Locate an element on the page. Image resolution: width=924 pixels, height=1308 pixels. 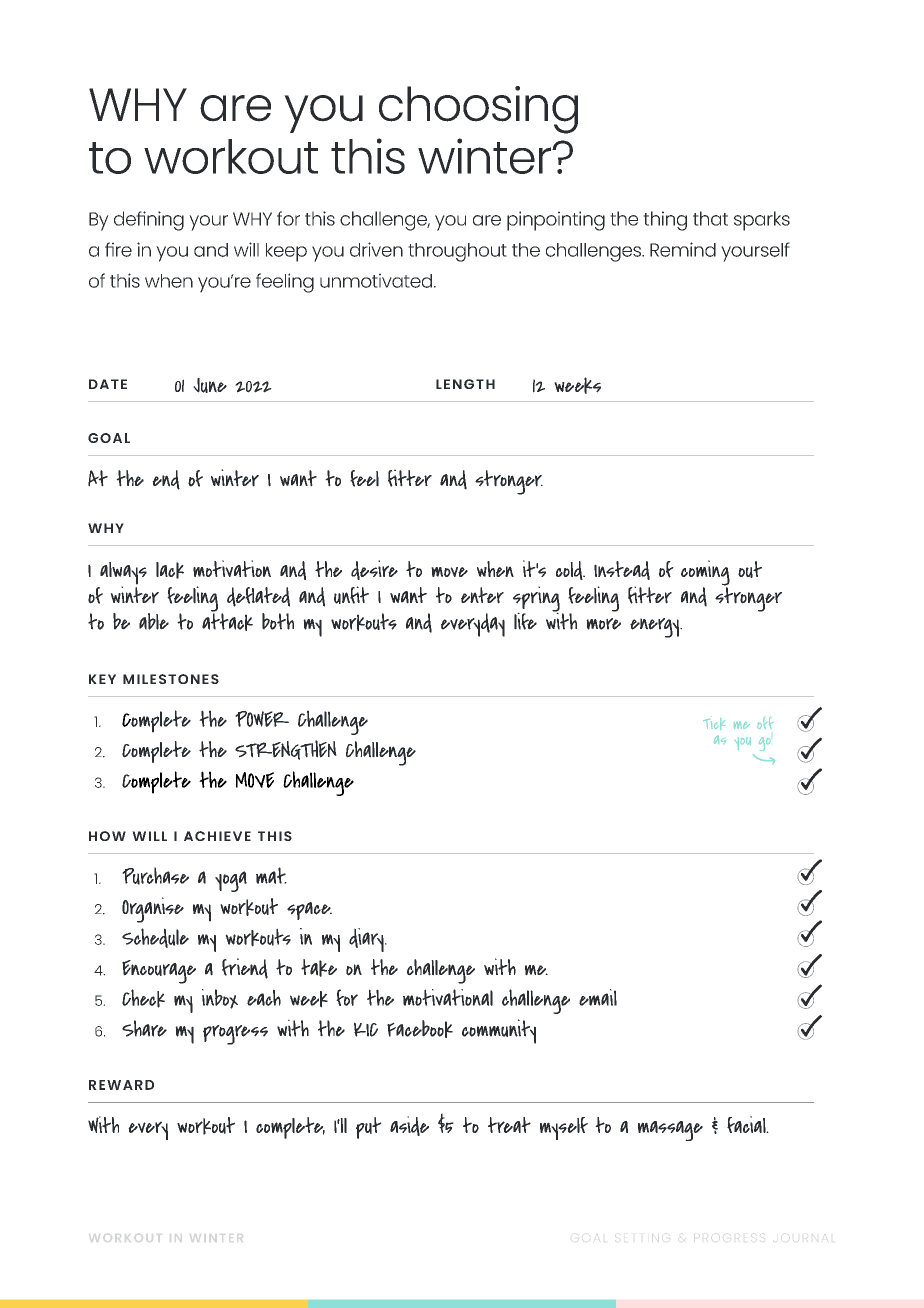
June is located at coordinates (210, 385).
